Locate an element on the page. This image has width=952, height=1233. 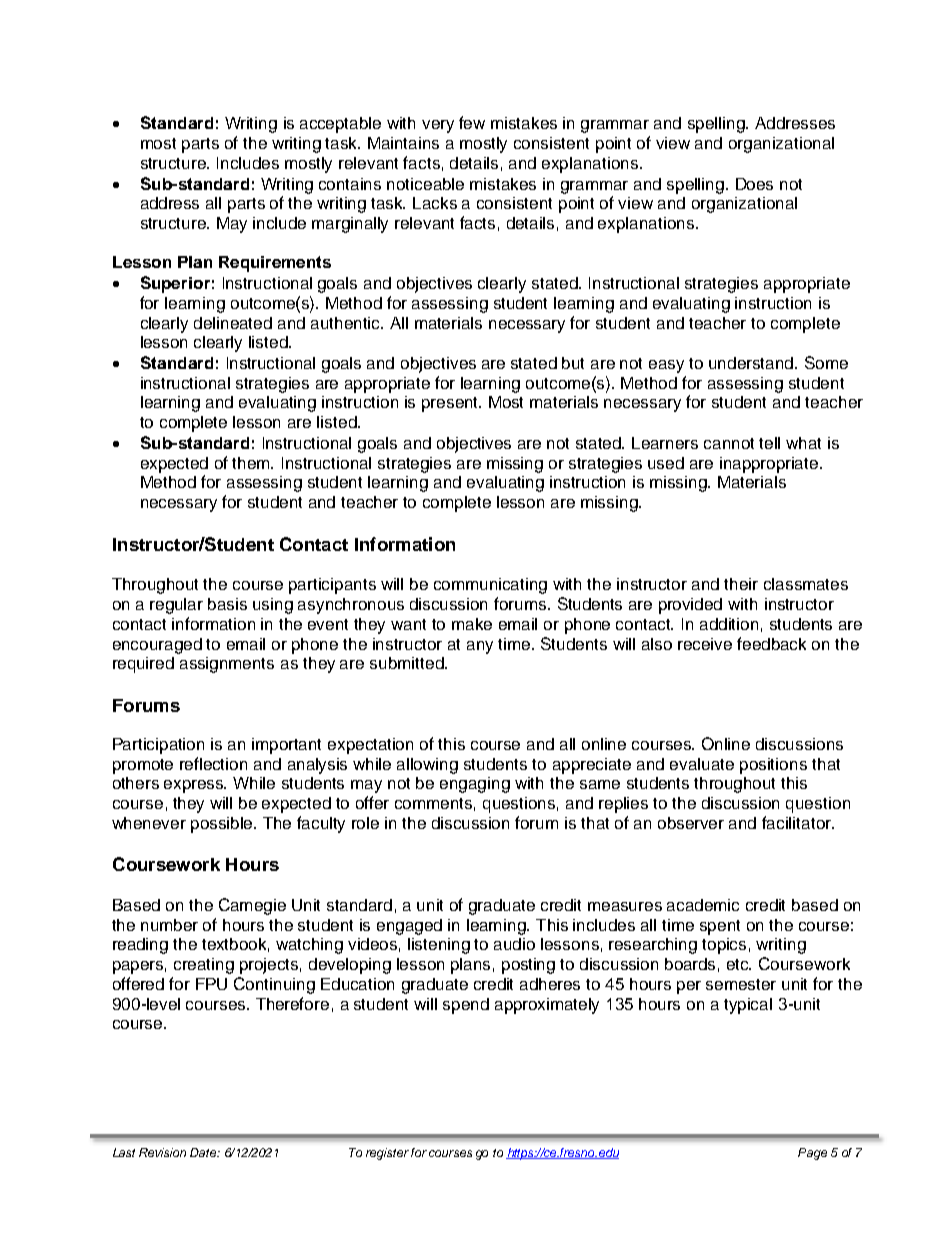
few is located at coordinates (472, 122).
